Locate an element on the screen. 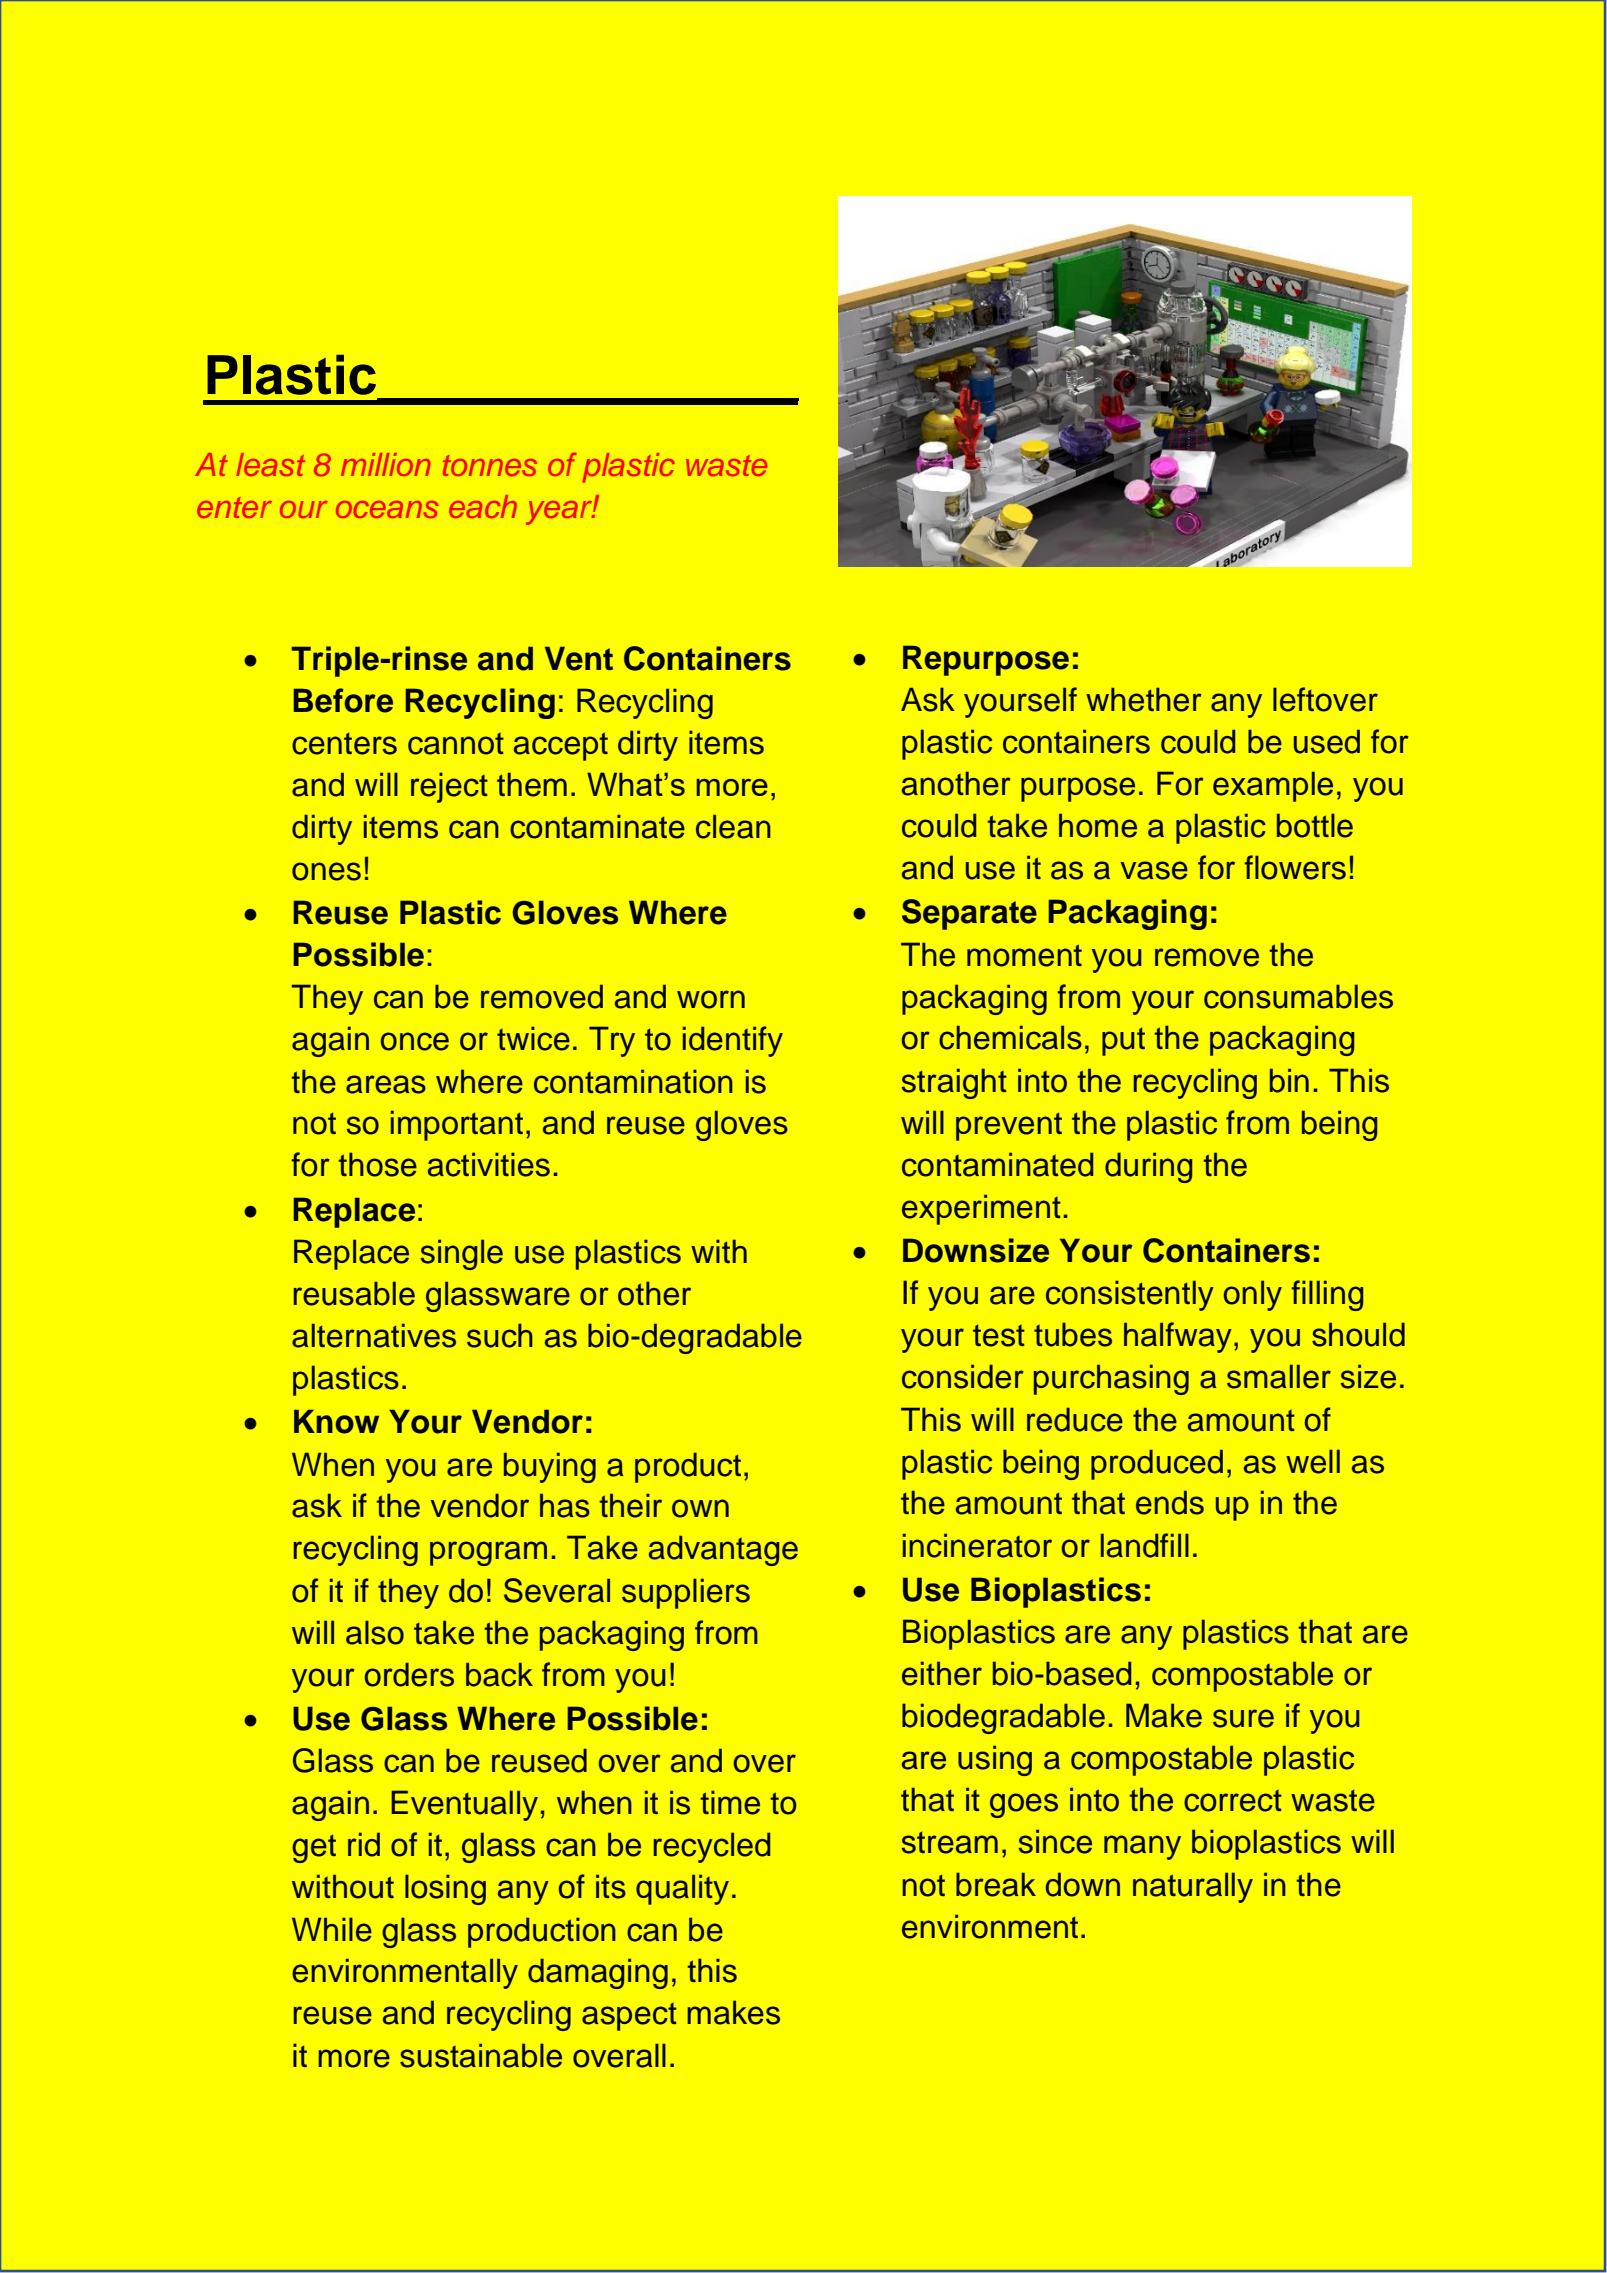 Image resolution: width=1607 pixels, height=2273 pixels. clean is located at coordinates (733, 826).
